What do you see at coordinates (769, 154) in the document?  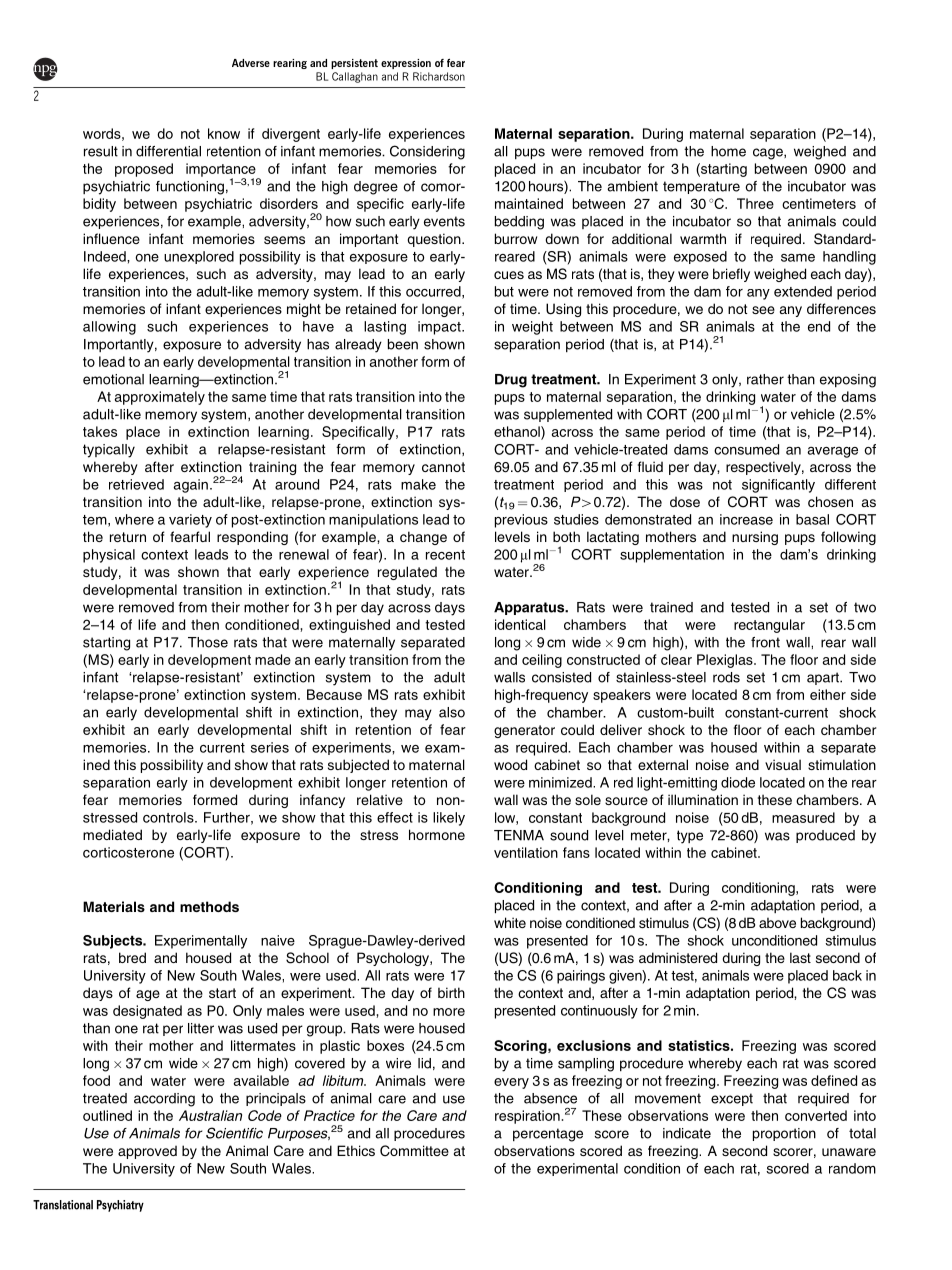 I see `cage` at bounding box center [769, 154].
